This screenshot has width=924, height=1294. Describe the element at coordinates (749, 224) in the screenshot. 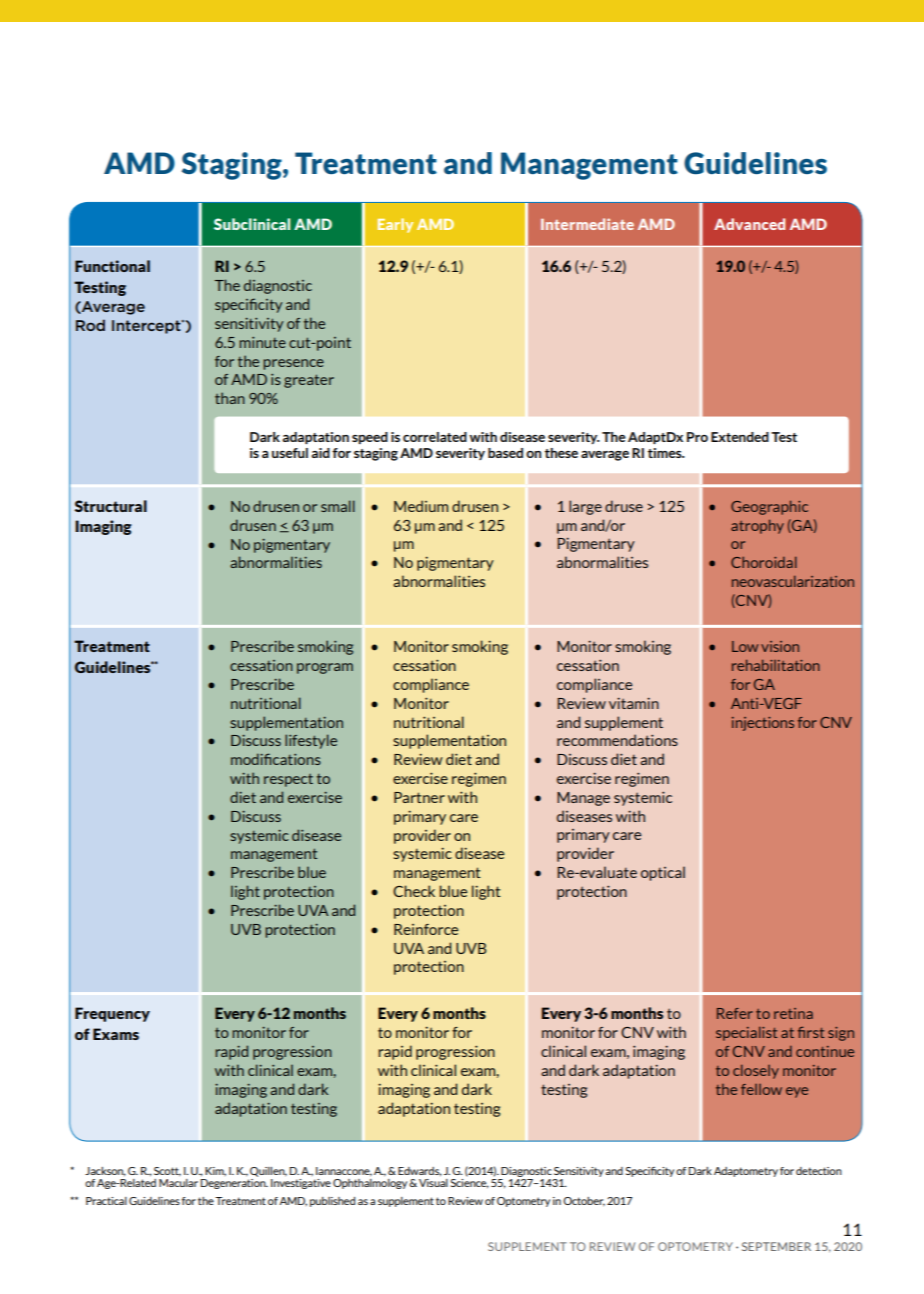

I see `Advanced` at that location.
